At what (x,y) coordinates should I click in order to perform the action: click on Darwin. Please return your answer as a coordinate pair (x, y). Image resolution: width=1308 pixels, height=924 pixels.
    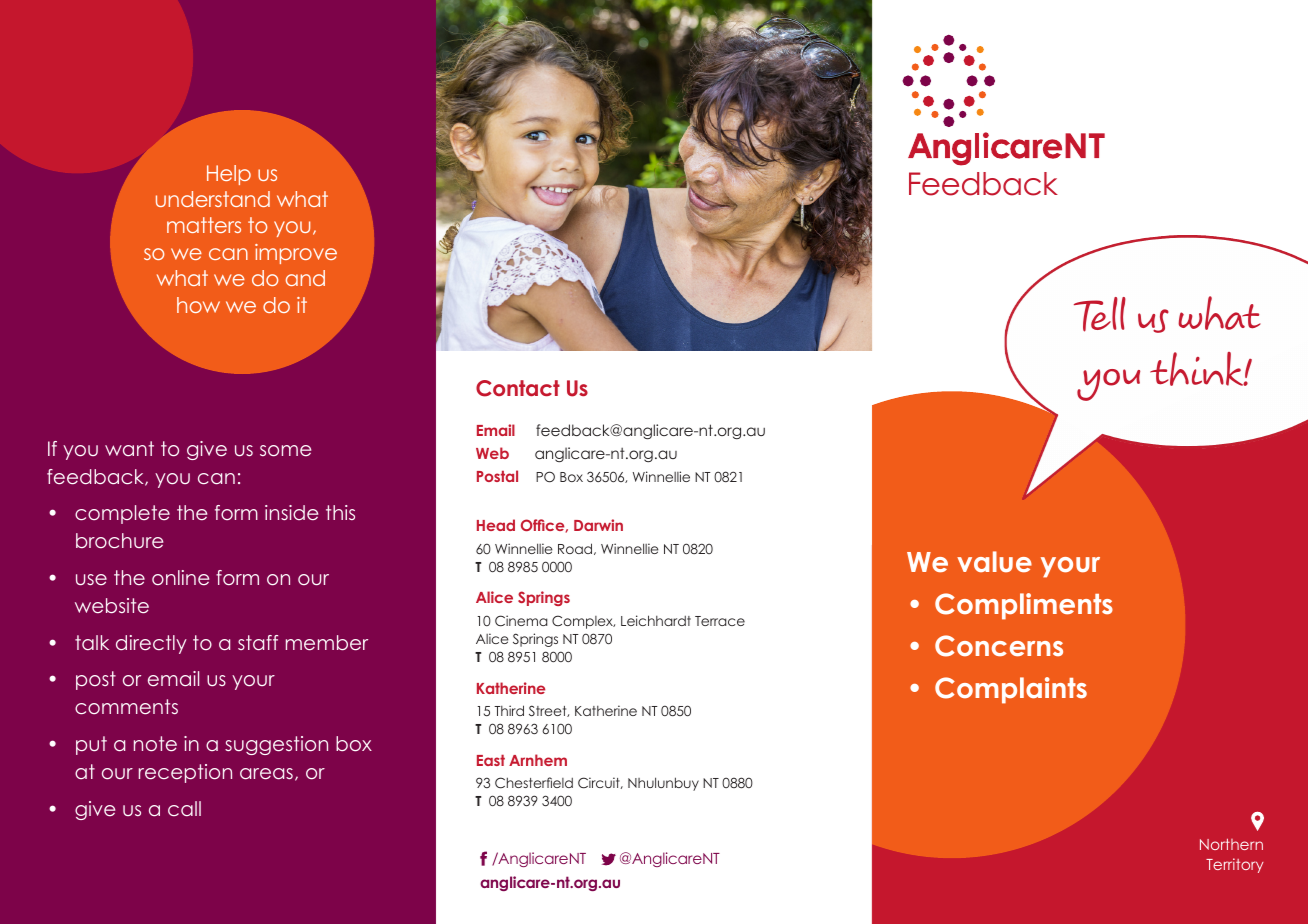
    Looking at the image, I should click on (598, 525).
